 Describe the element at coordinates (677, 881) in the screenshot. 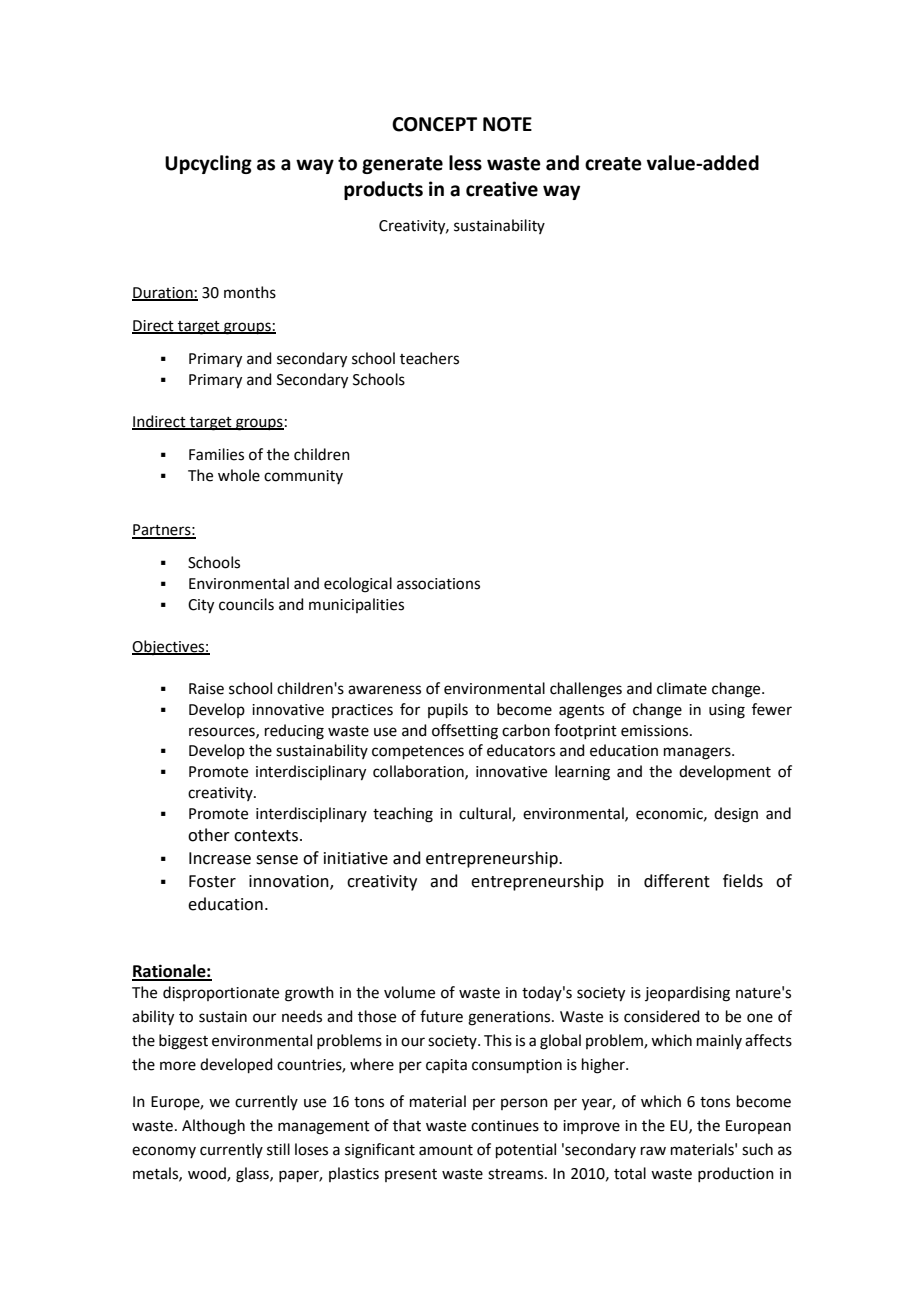

I see `different` at that location.
